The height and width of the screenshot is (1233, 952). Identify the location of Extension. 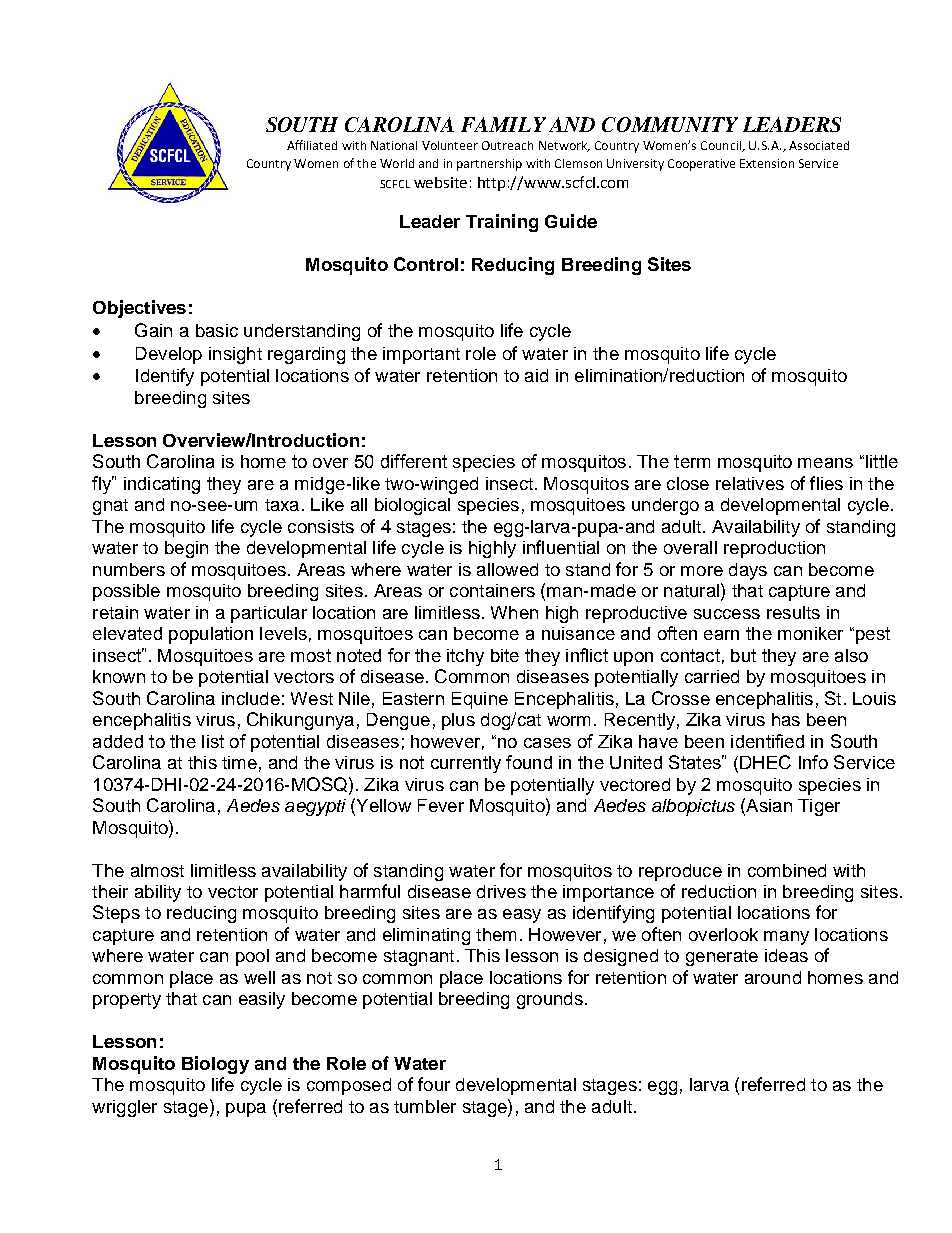
(767, 163).
